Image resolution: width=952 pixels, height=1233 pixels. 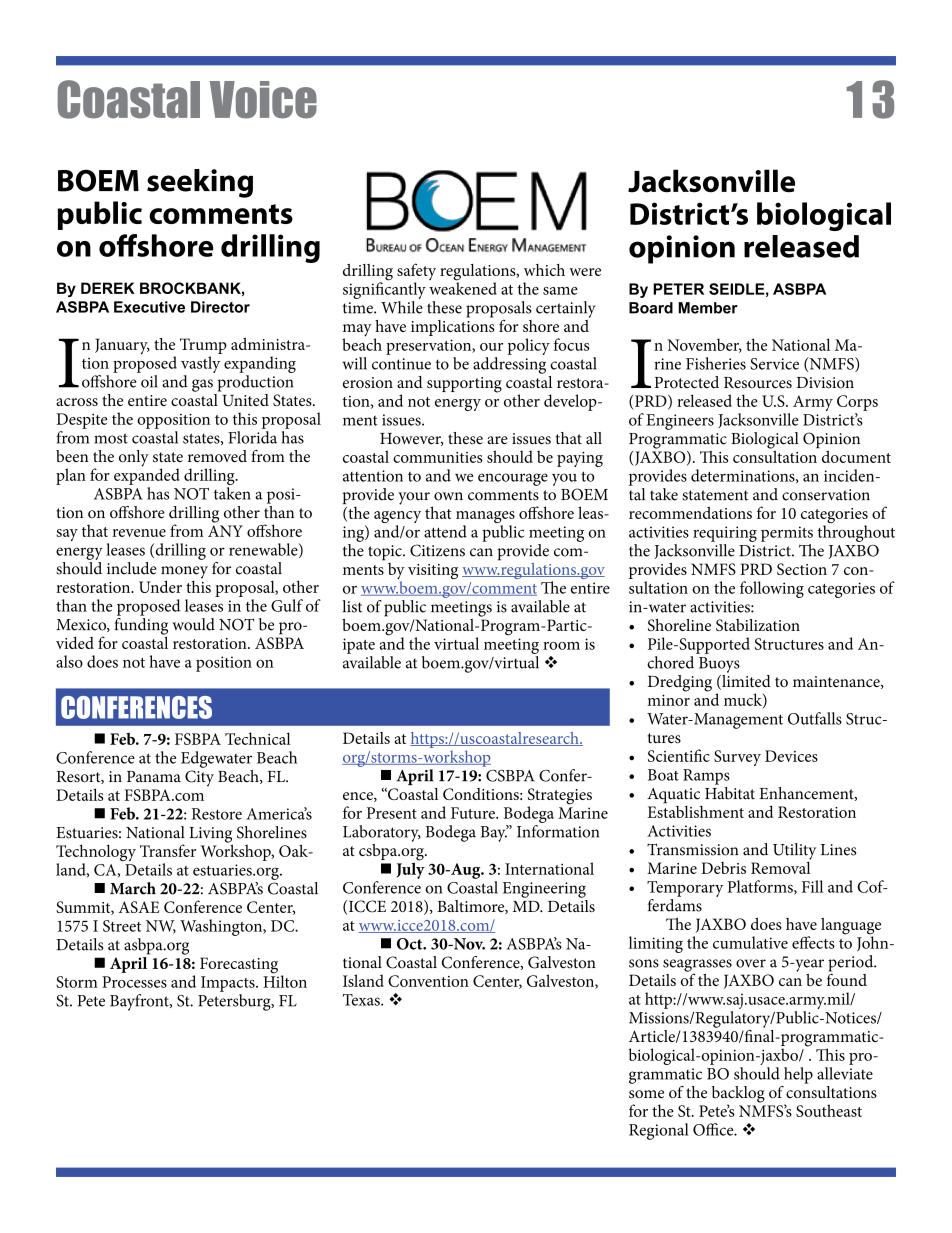 What do you see at coordinates (141, 626) in the page?
I see `funding` at bounding box center [141, 626].
